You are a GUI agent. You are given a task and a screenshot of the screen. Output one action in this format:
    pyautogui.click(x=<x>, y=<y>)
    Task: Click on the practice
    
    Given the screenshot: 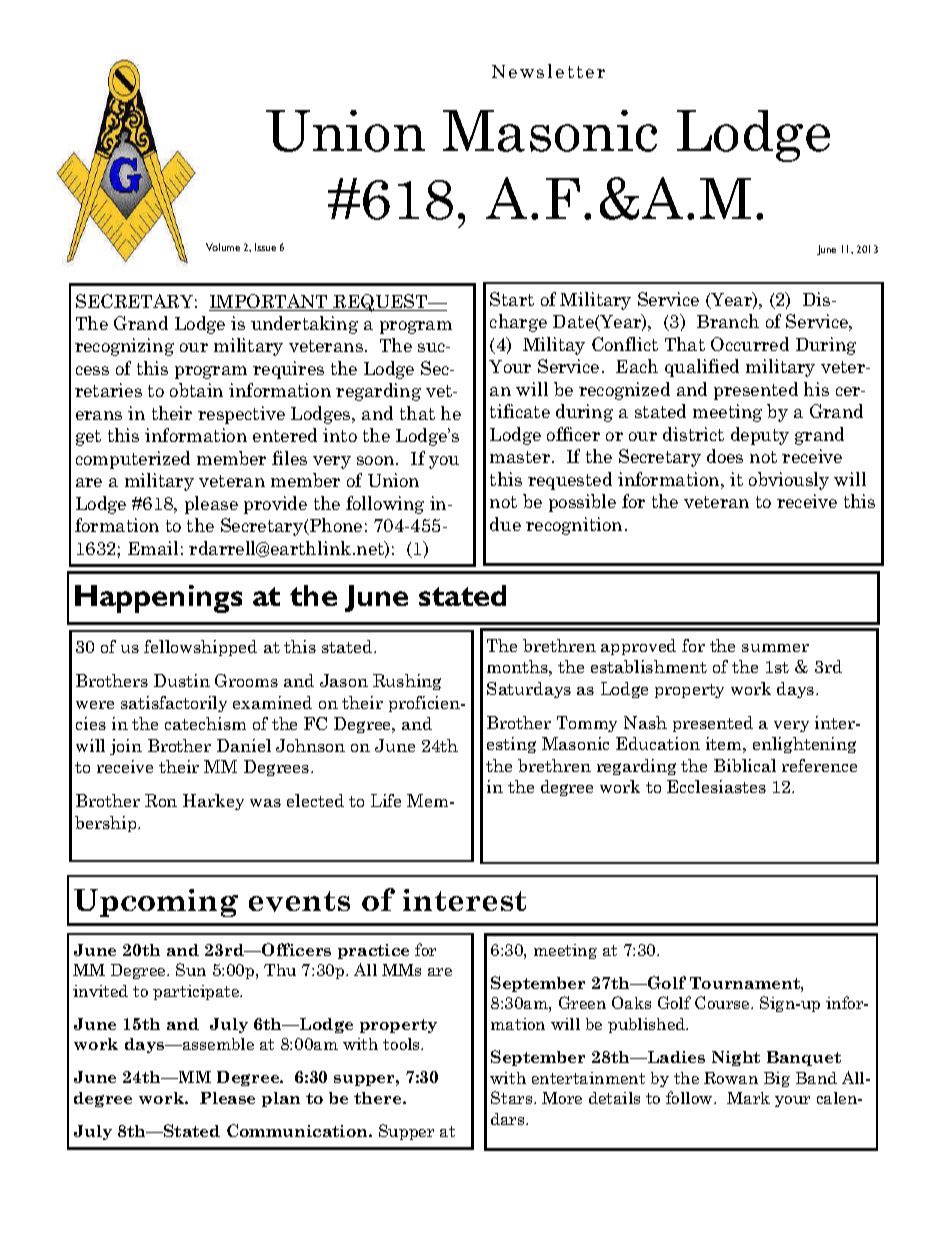 What is the action you would take?
    pyautogui.click(x=373, y=951)
